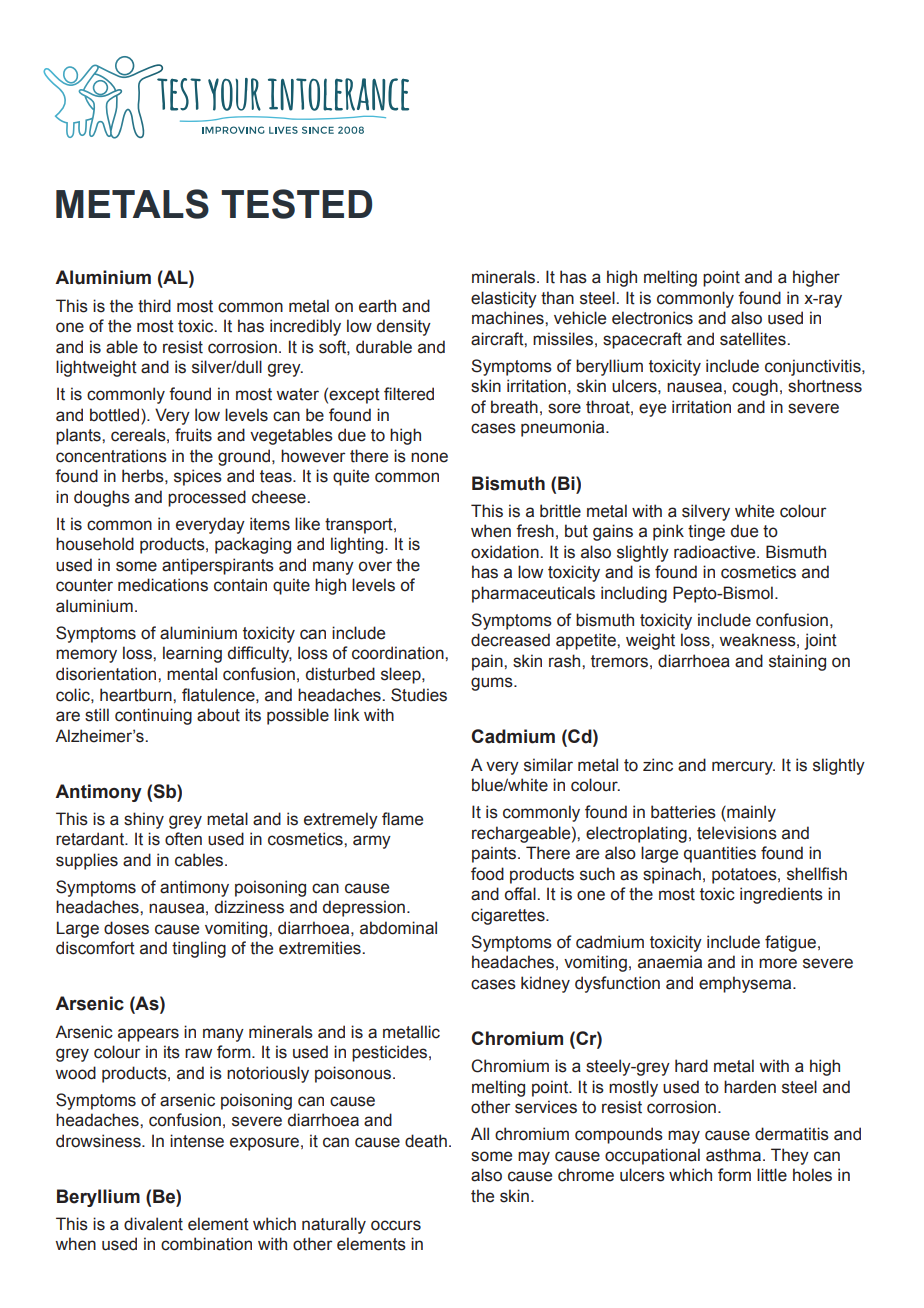 The image size is (924, 1308). What do you see at coordinates (745, 876) in the screenshot?
I see `potatoes` at bounding box center [745, 876].
